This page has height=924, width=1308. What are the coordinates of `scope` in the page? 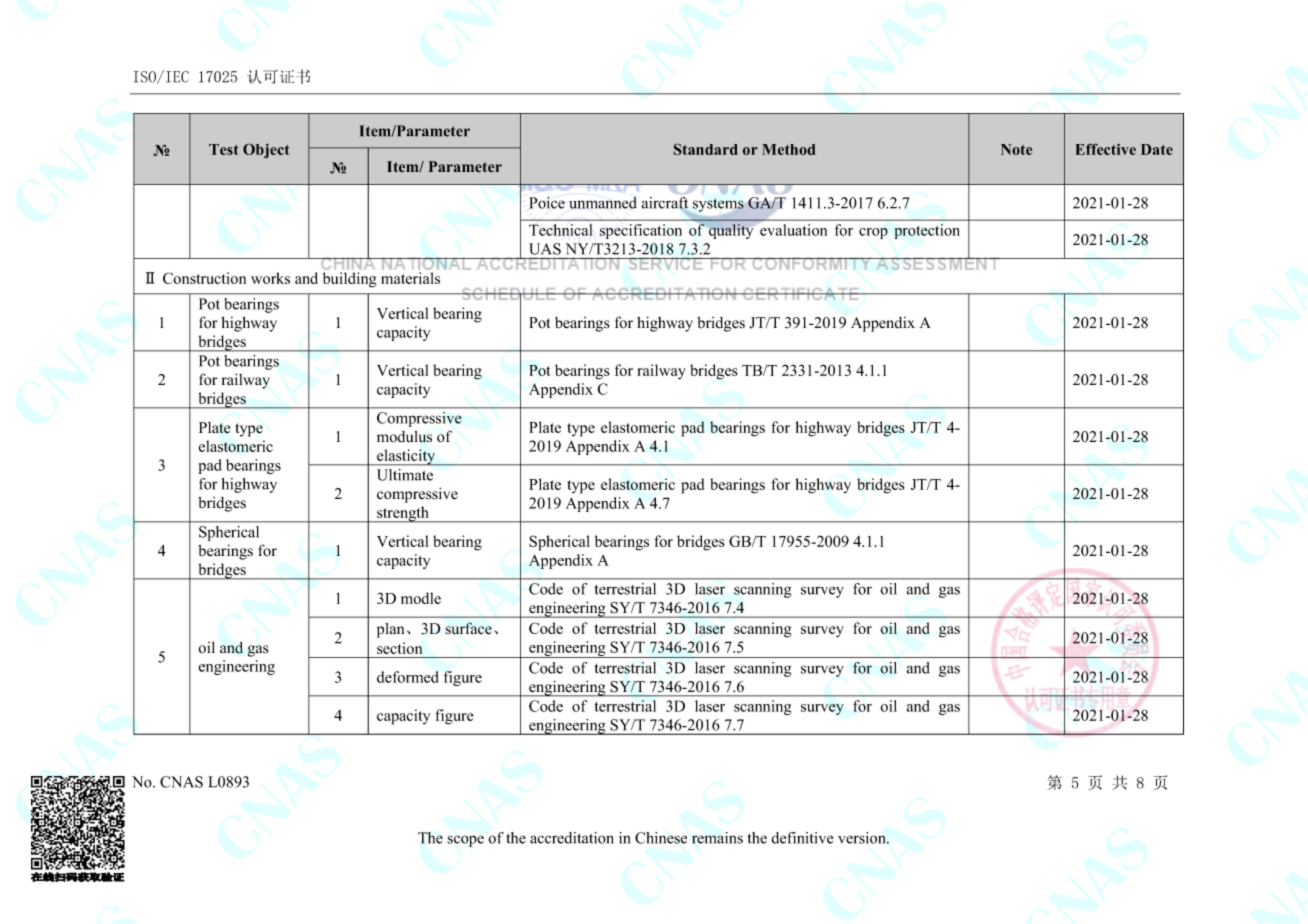 It's located at (465, 841).
